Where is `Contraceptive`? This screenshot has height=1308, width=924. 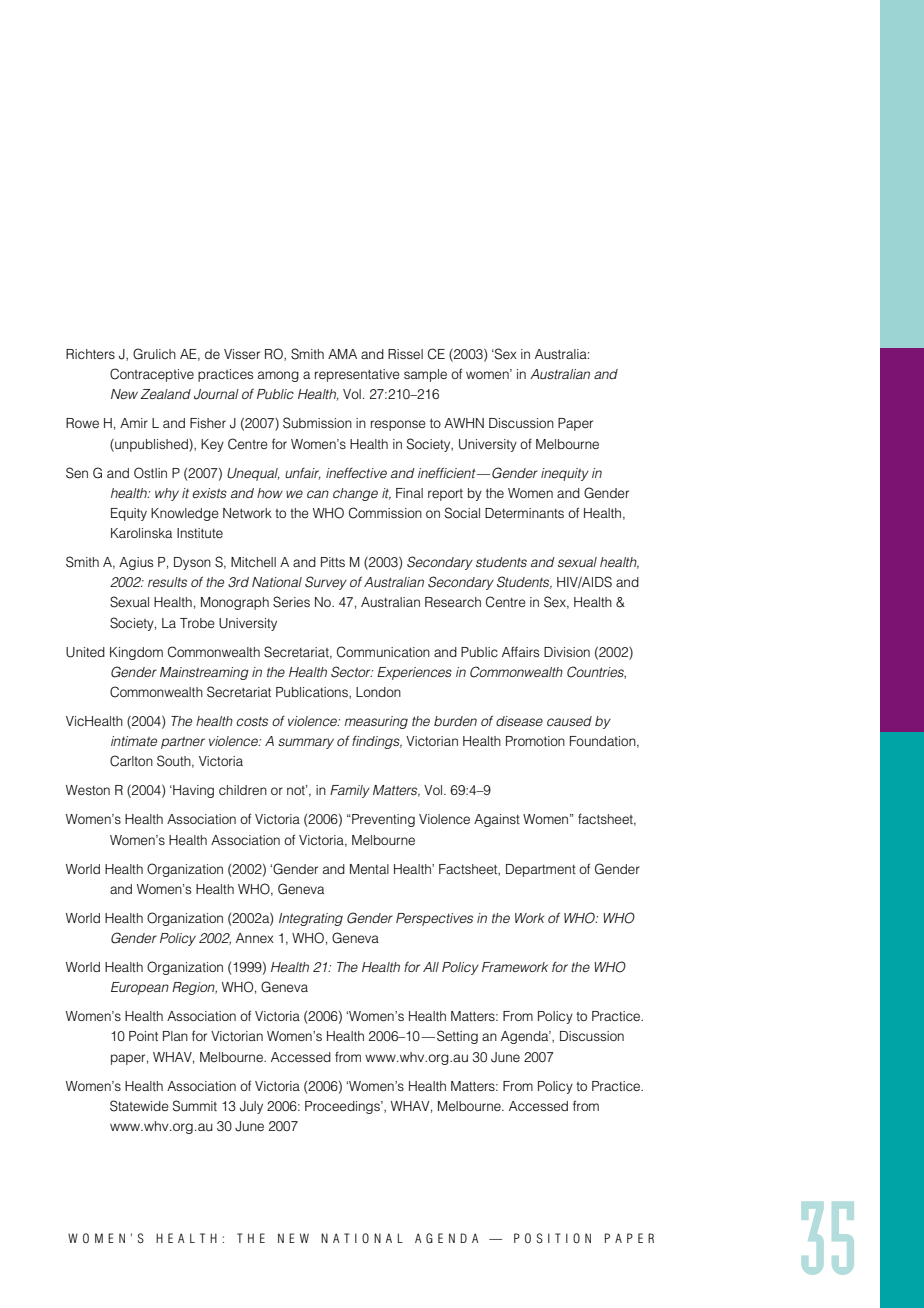 Contraceptive is located at coordinates (152, 375).
